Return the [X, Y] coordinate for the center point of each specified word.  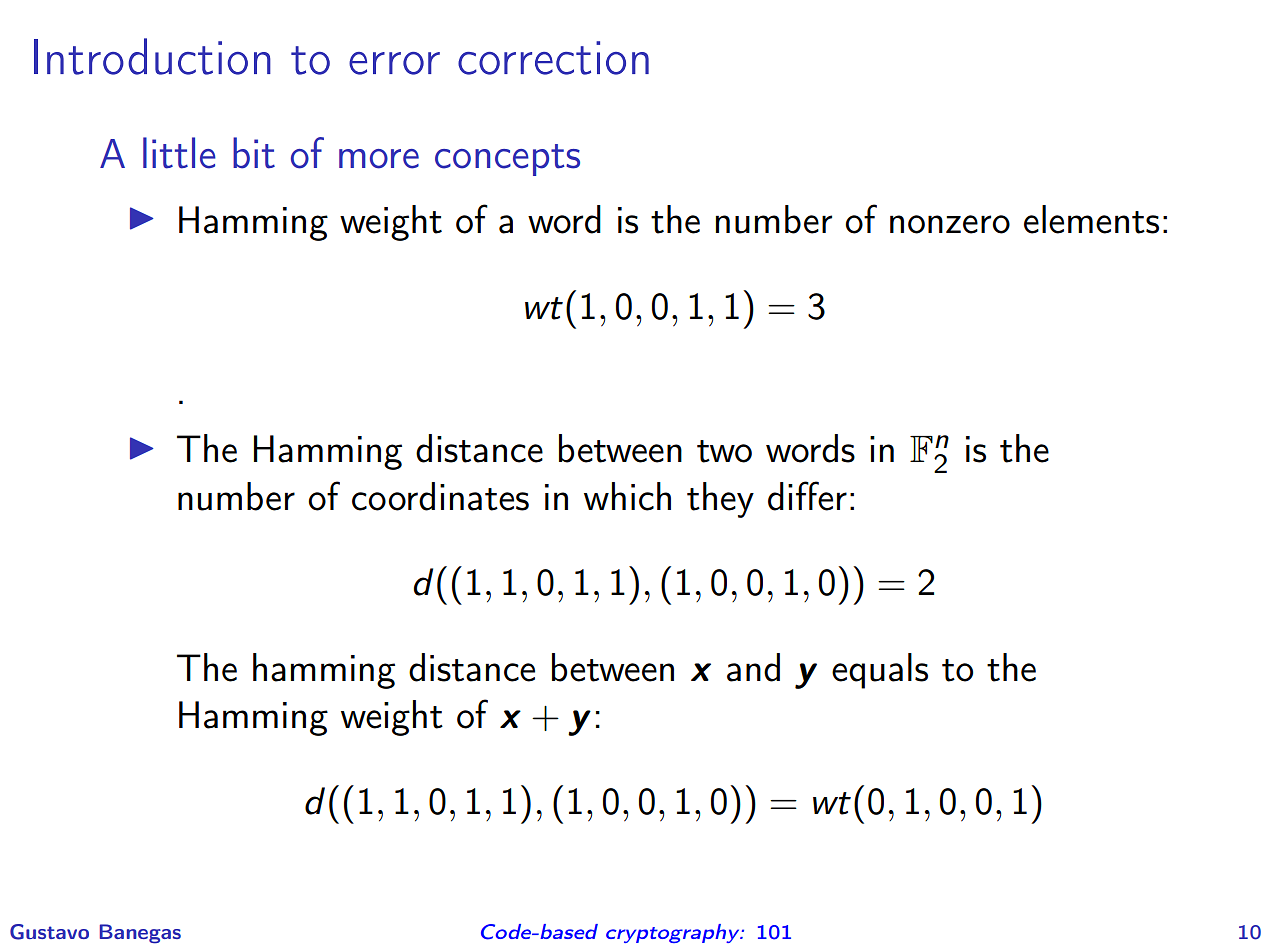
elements [1091, 219]
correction [553, 58]
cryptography [674, 933]
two [724, 451]
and [753, 667]
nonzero [950, 224]
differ [807, 496]
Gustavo [49, 932]
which [627, 496]
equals [880, 671]
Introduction [152, 56]
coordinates [440, 496]
